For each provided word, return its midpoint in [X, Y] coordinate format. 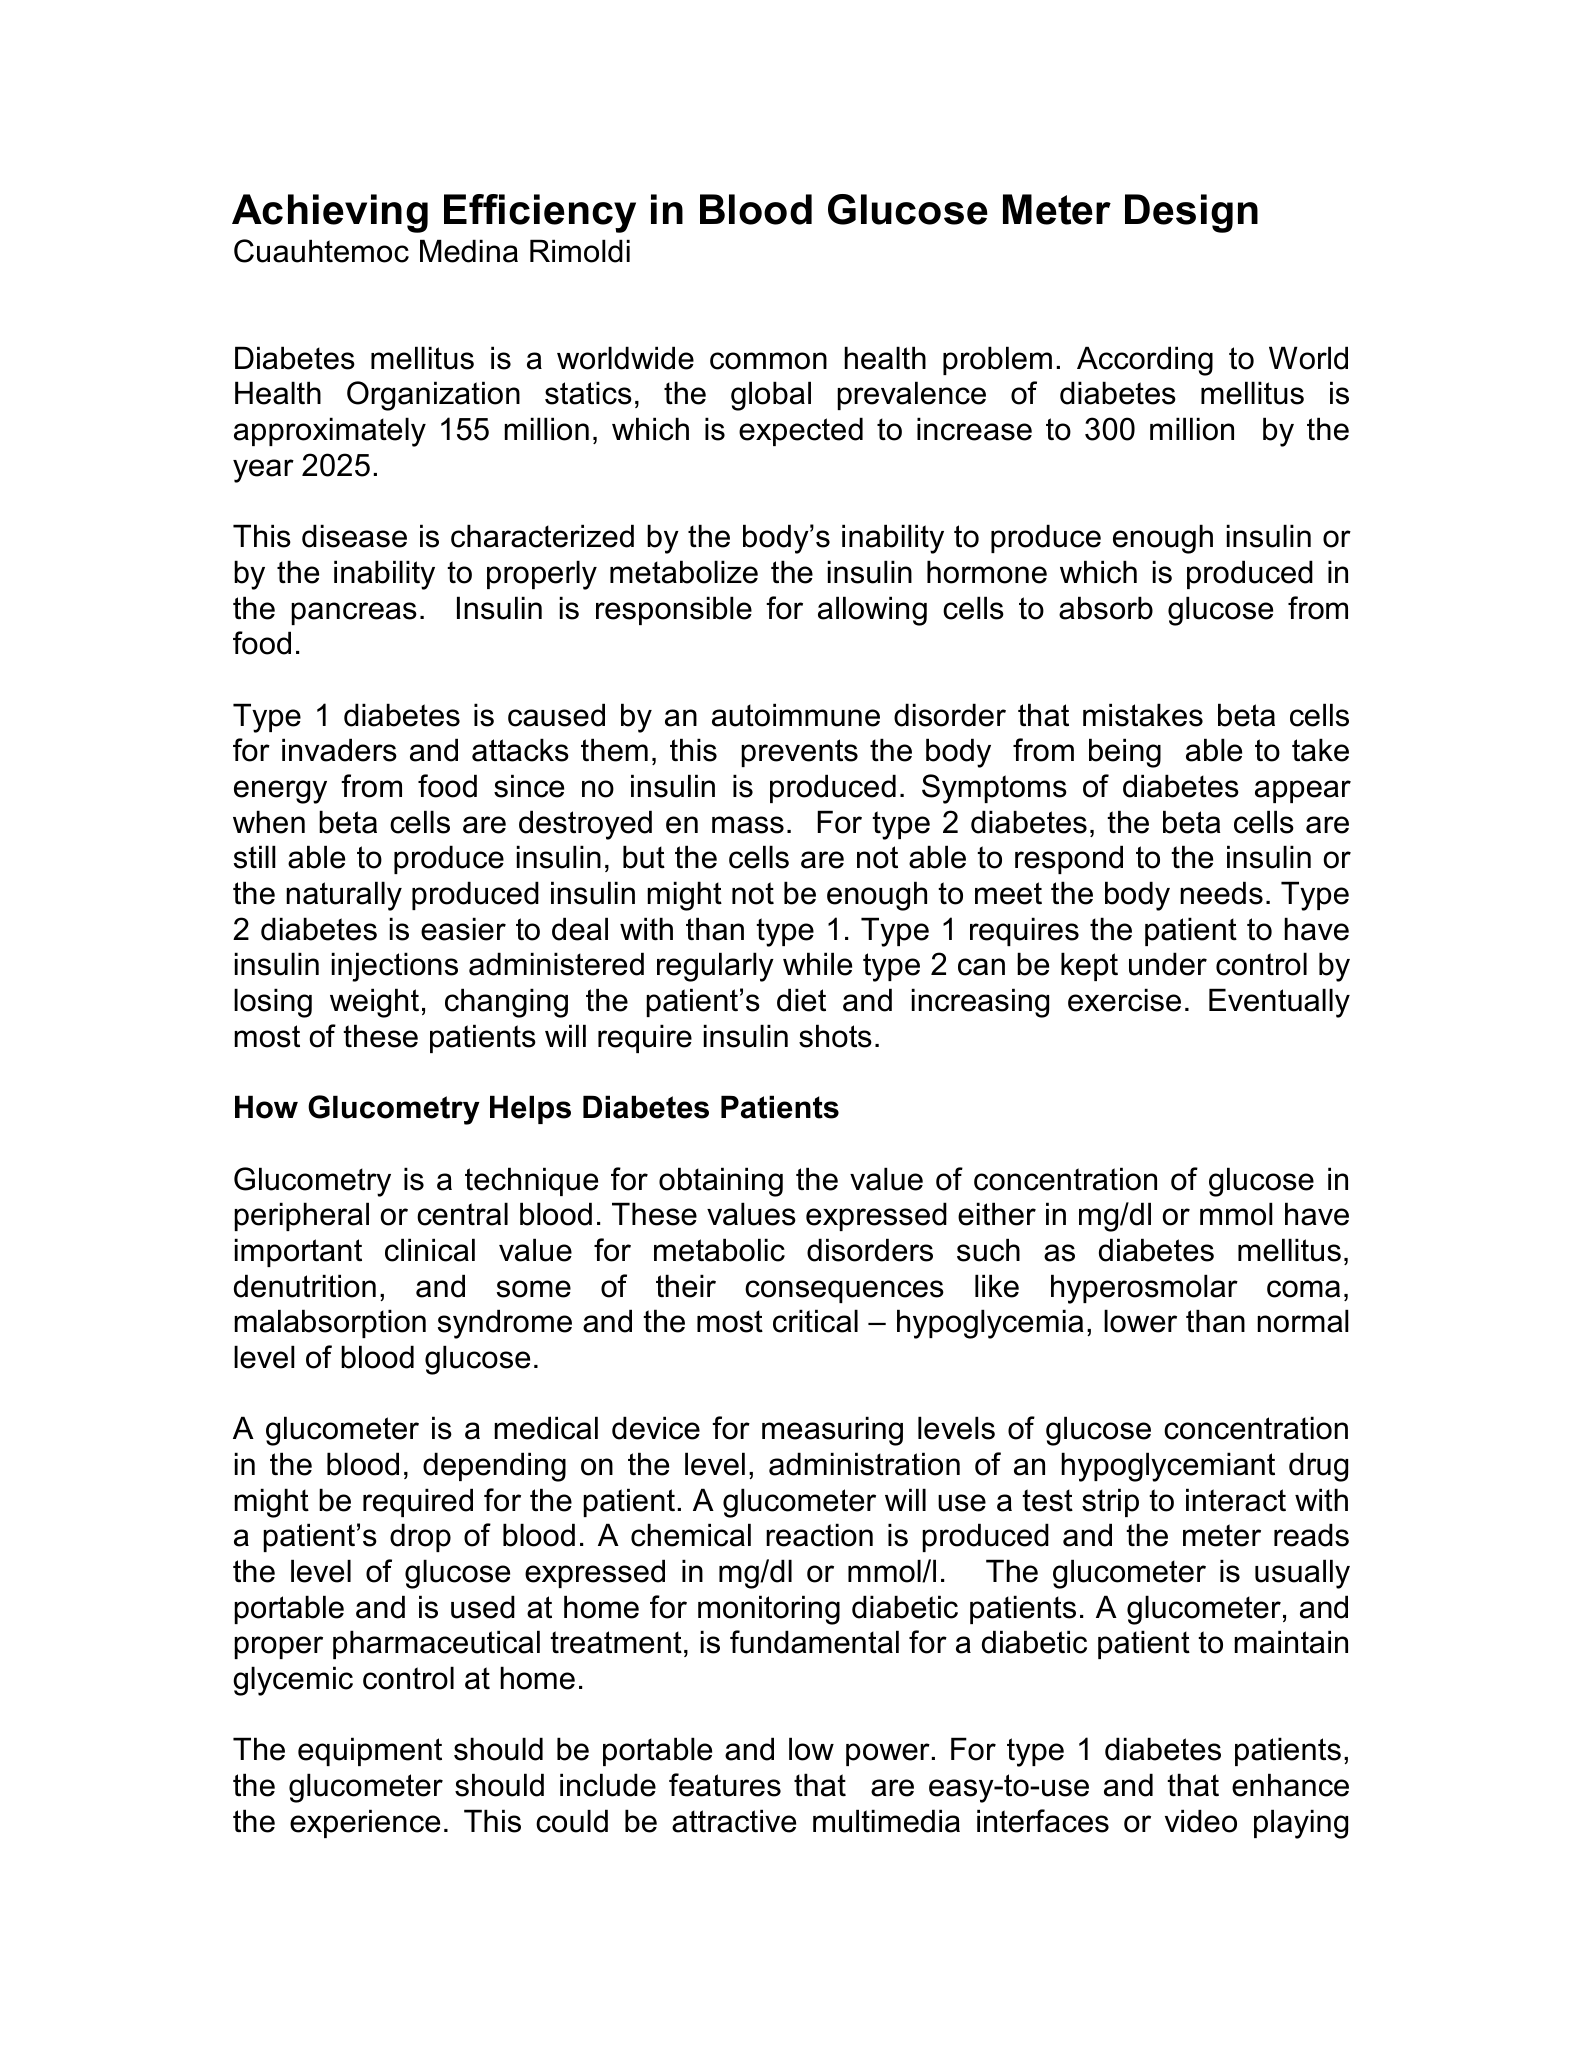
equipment [370, 1751]
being [1125, 753]
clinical [430, 1250]
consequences [844, 1291]
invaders [339, 750]
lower [1140, 1321]
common [768, 361]
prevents [799, 753]
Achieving [330, 213]
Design [1191, 213]
